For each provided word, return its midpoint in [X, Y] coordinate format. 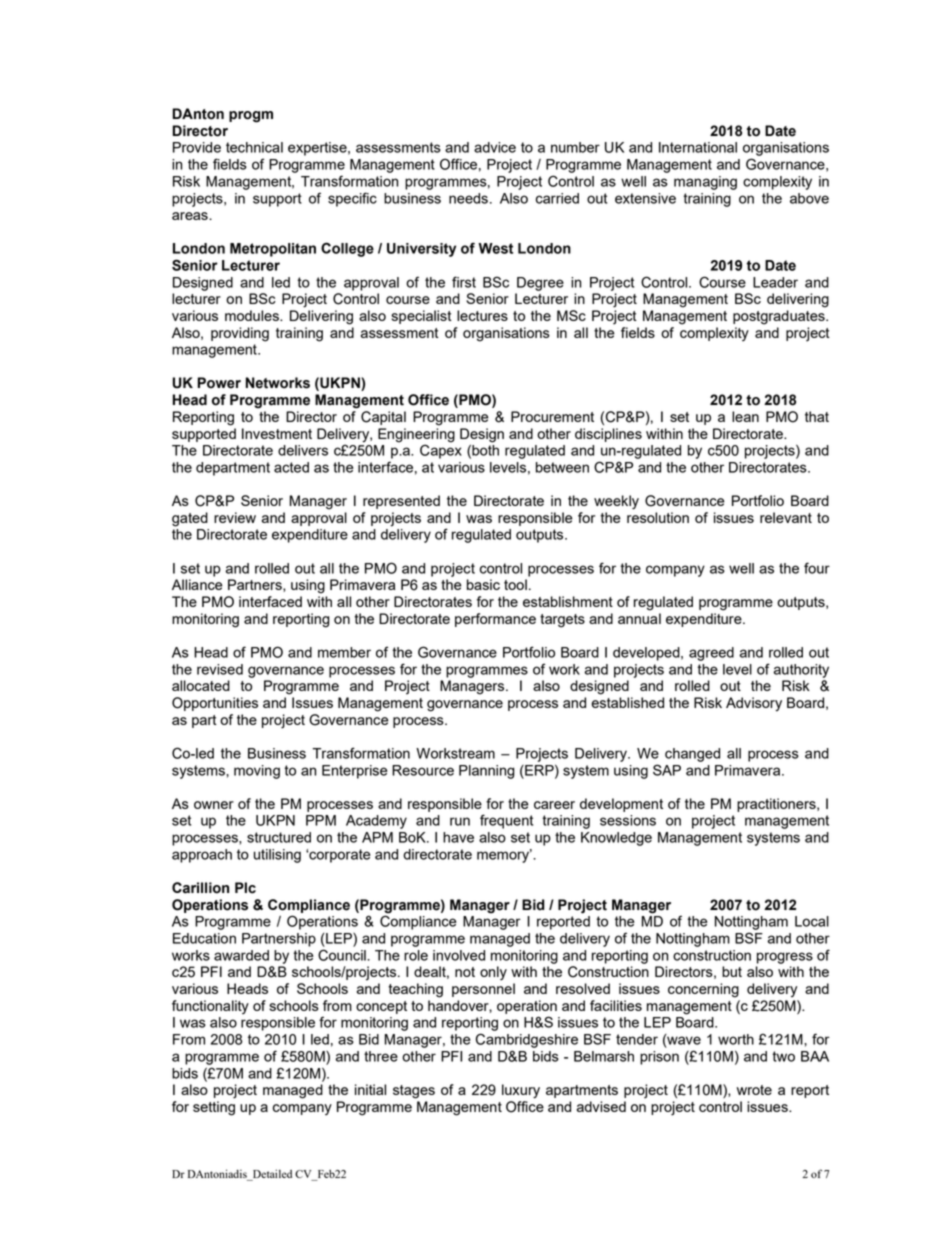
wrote [754, 1090]
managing [705, 183]
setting [214, 1108]
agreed [711, 654]
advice [495, 147]
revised [220, 669]
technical [254, 147]
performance [495, 620]
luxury [521, 1091]
